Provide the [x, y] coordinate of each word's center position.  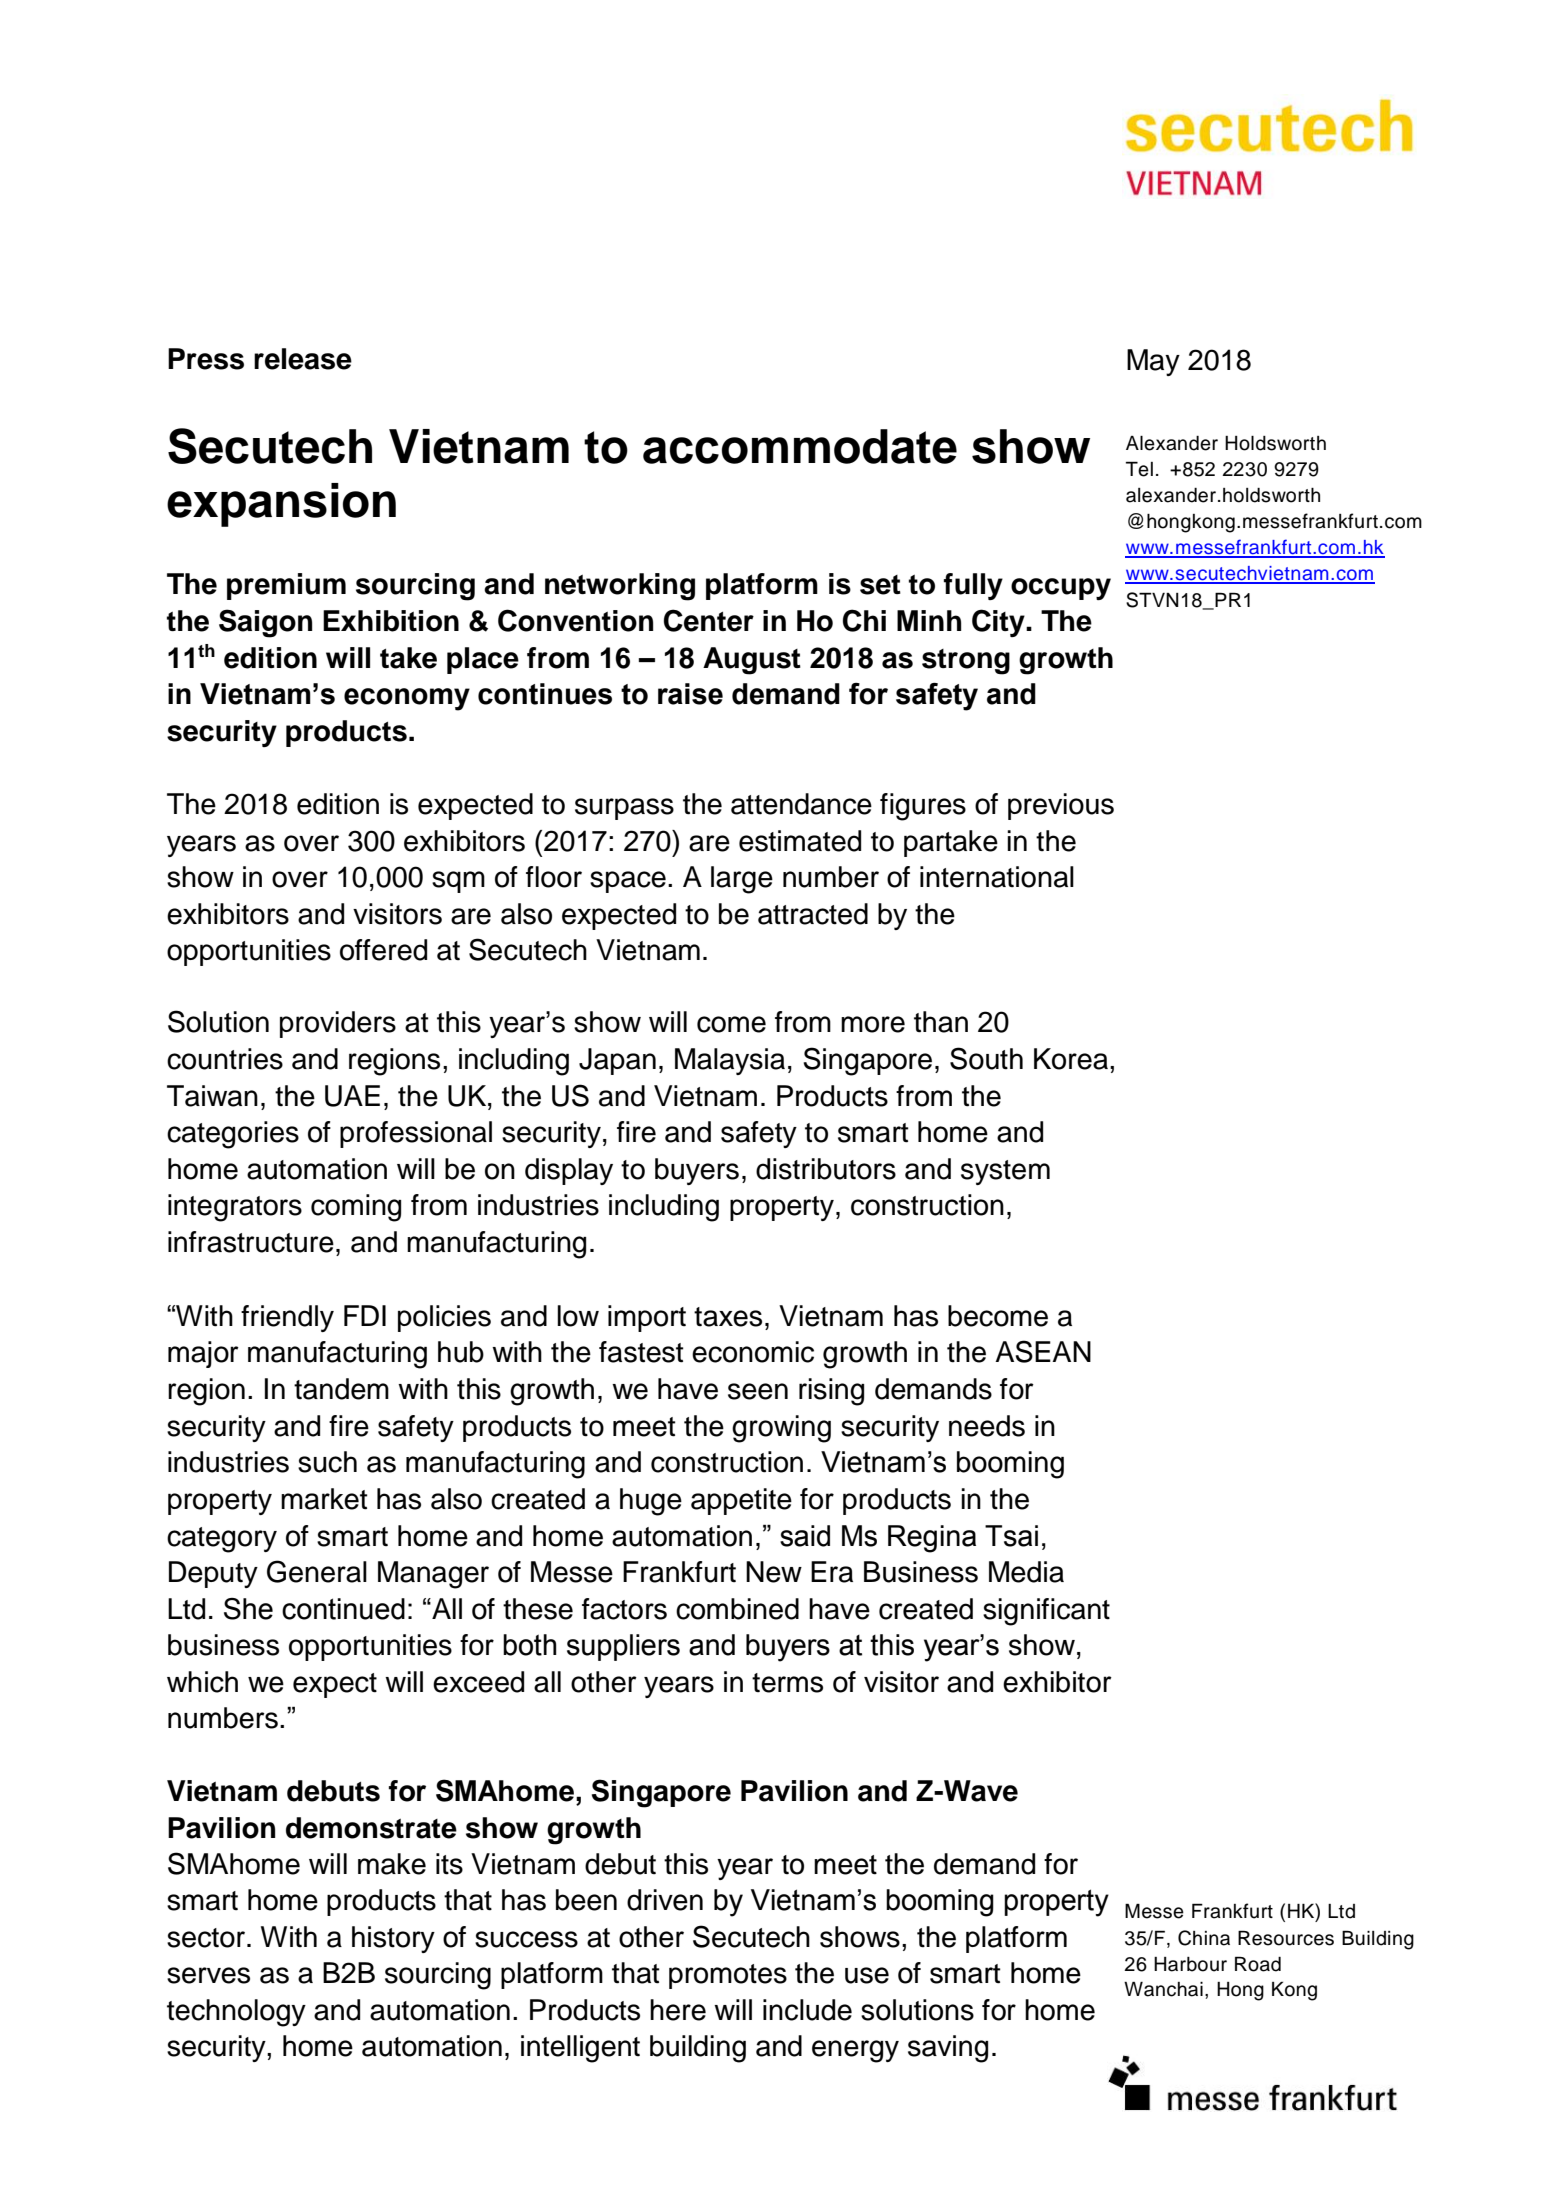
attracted [813, 914]
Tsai [1011, 1536]
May [1153, 362]
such [327, 1462]
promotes [728, 1976]
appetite [741, 1501]
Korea [1072, 1059]
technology [236, 2013]
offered [383, 950]
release [303, 359]
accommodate [800, 446]
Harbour [1190, 1964]
